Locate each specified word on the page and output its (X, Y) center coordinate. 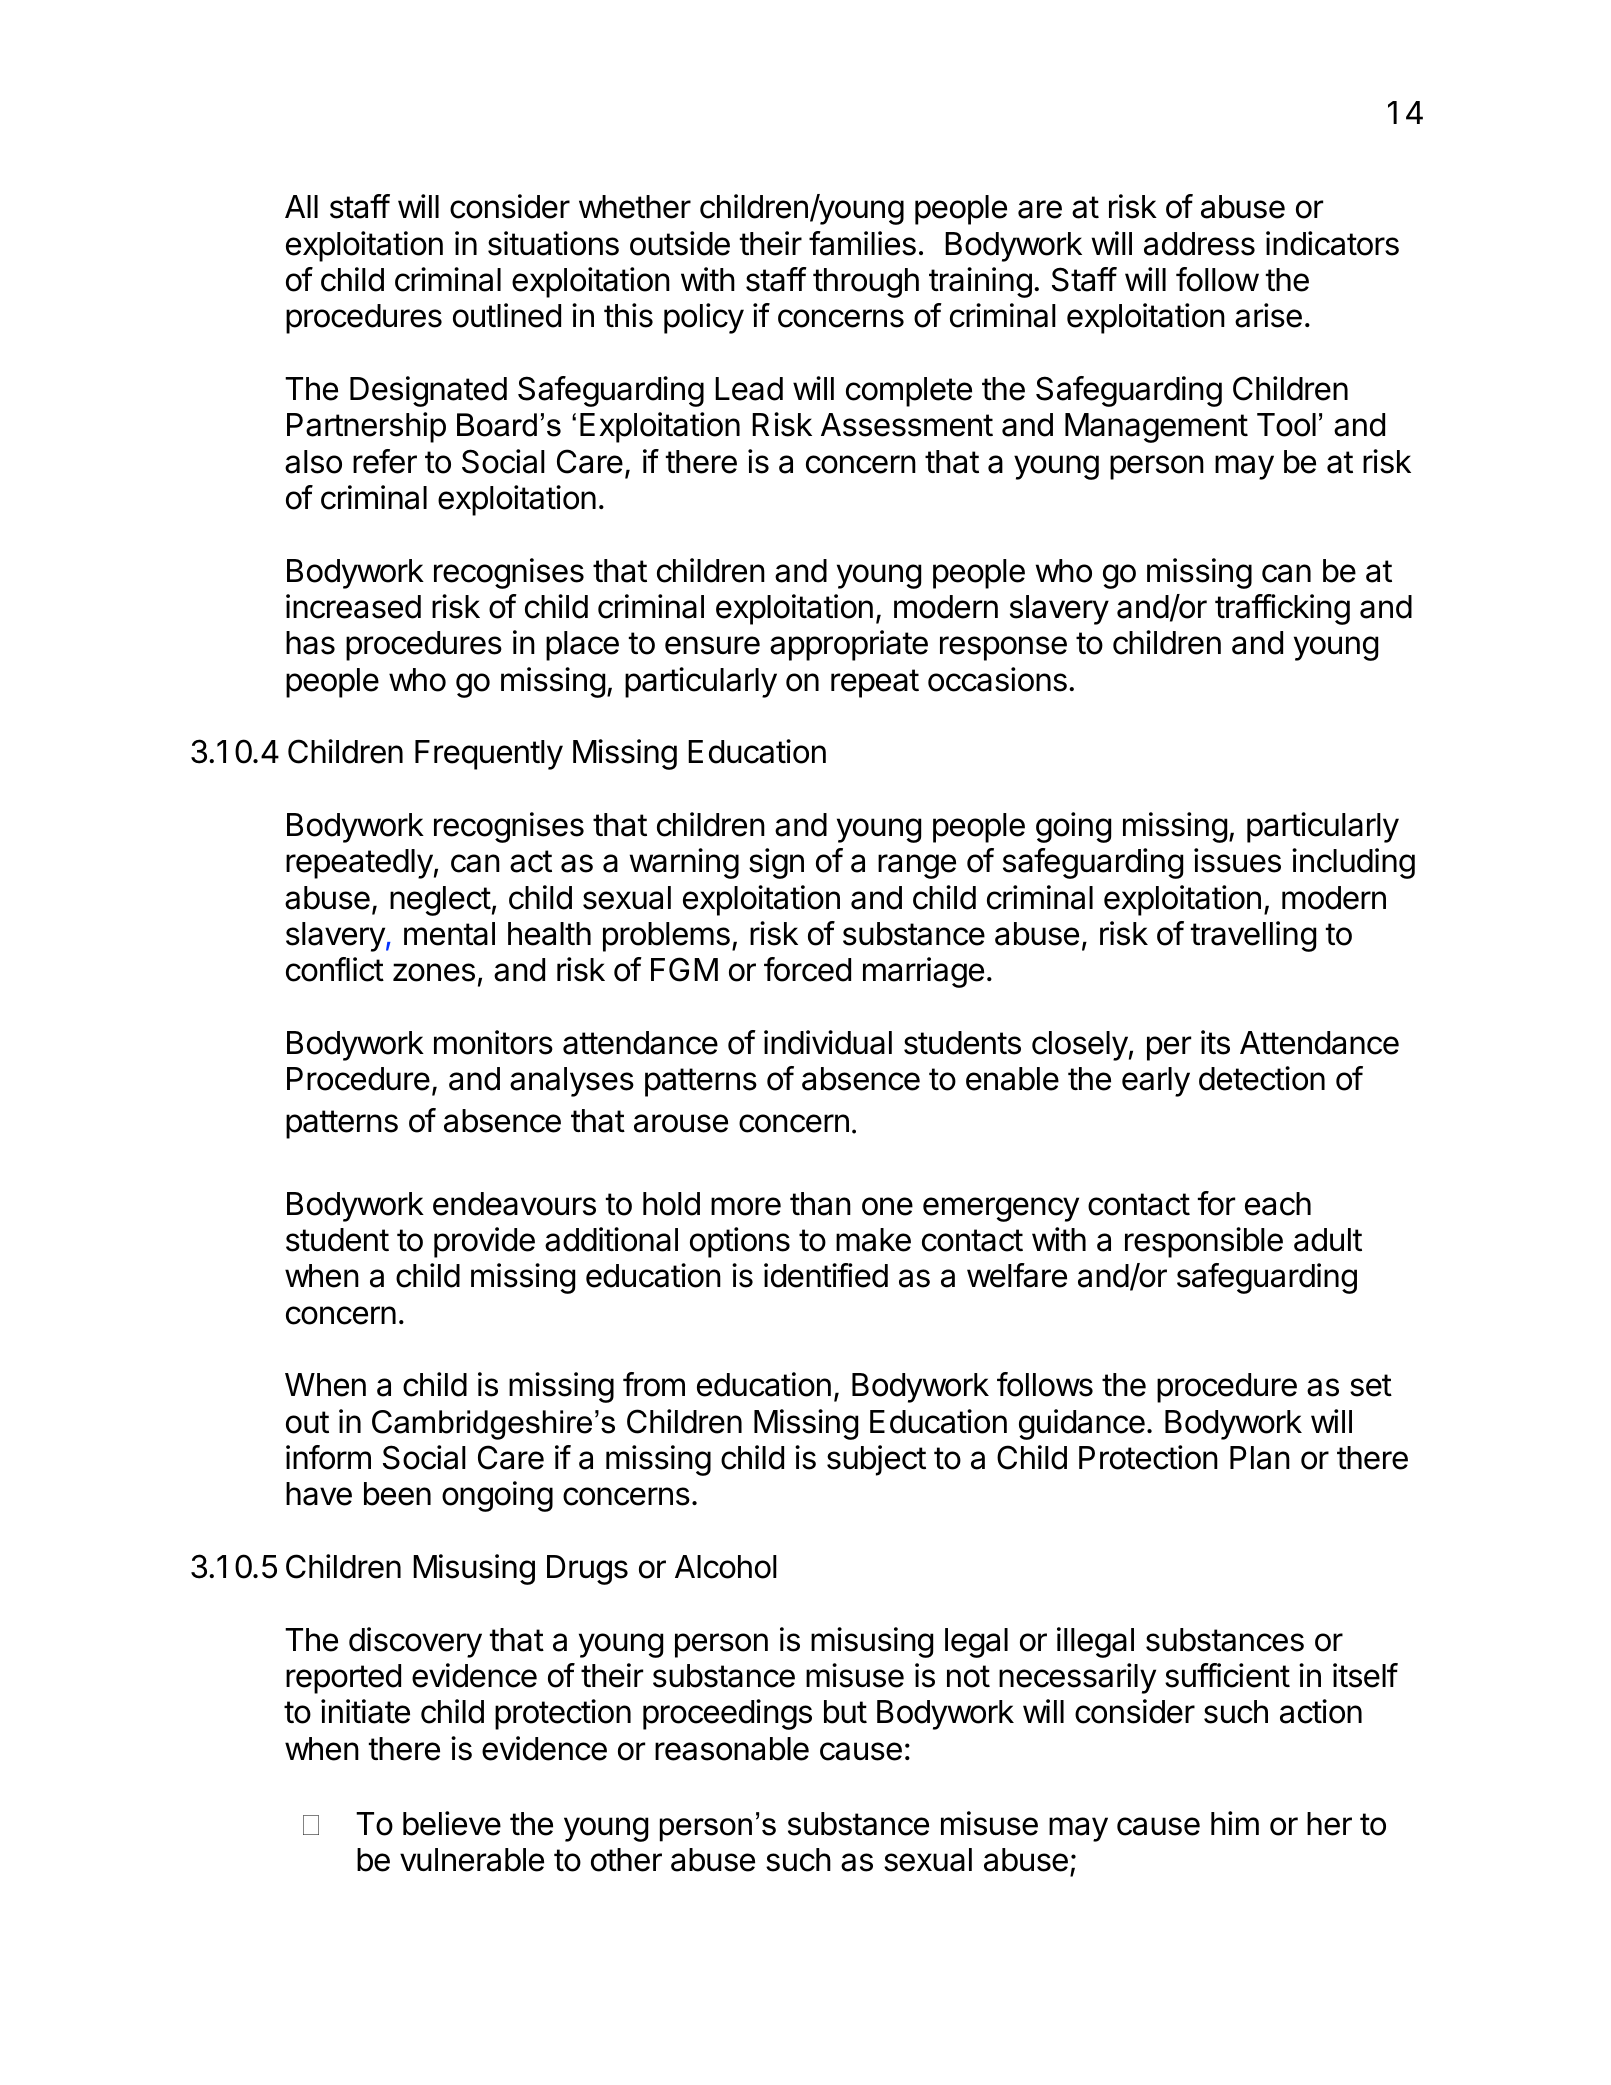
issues (1237, 860)
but (845, 1712)
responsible (1204, 1242)
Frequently (489, 755)
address (1199, 244)
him (1235, 1823)
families (862, 243)
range (917, 866)
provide (484, 1242)
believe (452, 1823)
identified (826, 1275)
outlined (507, 315)
